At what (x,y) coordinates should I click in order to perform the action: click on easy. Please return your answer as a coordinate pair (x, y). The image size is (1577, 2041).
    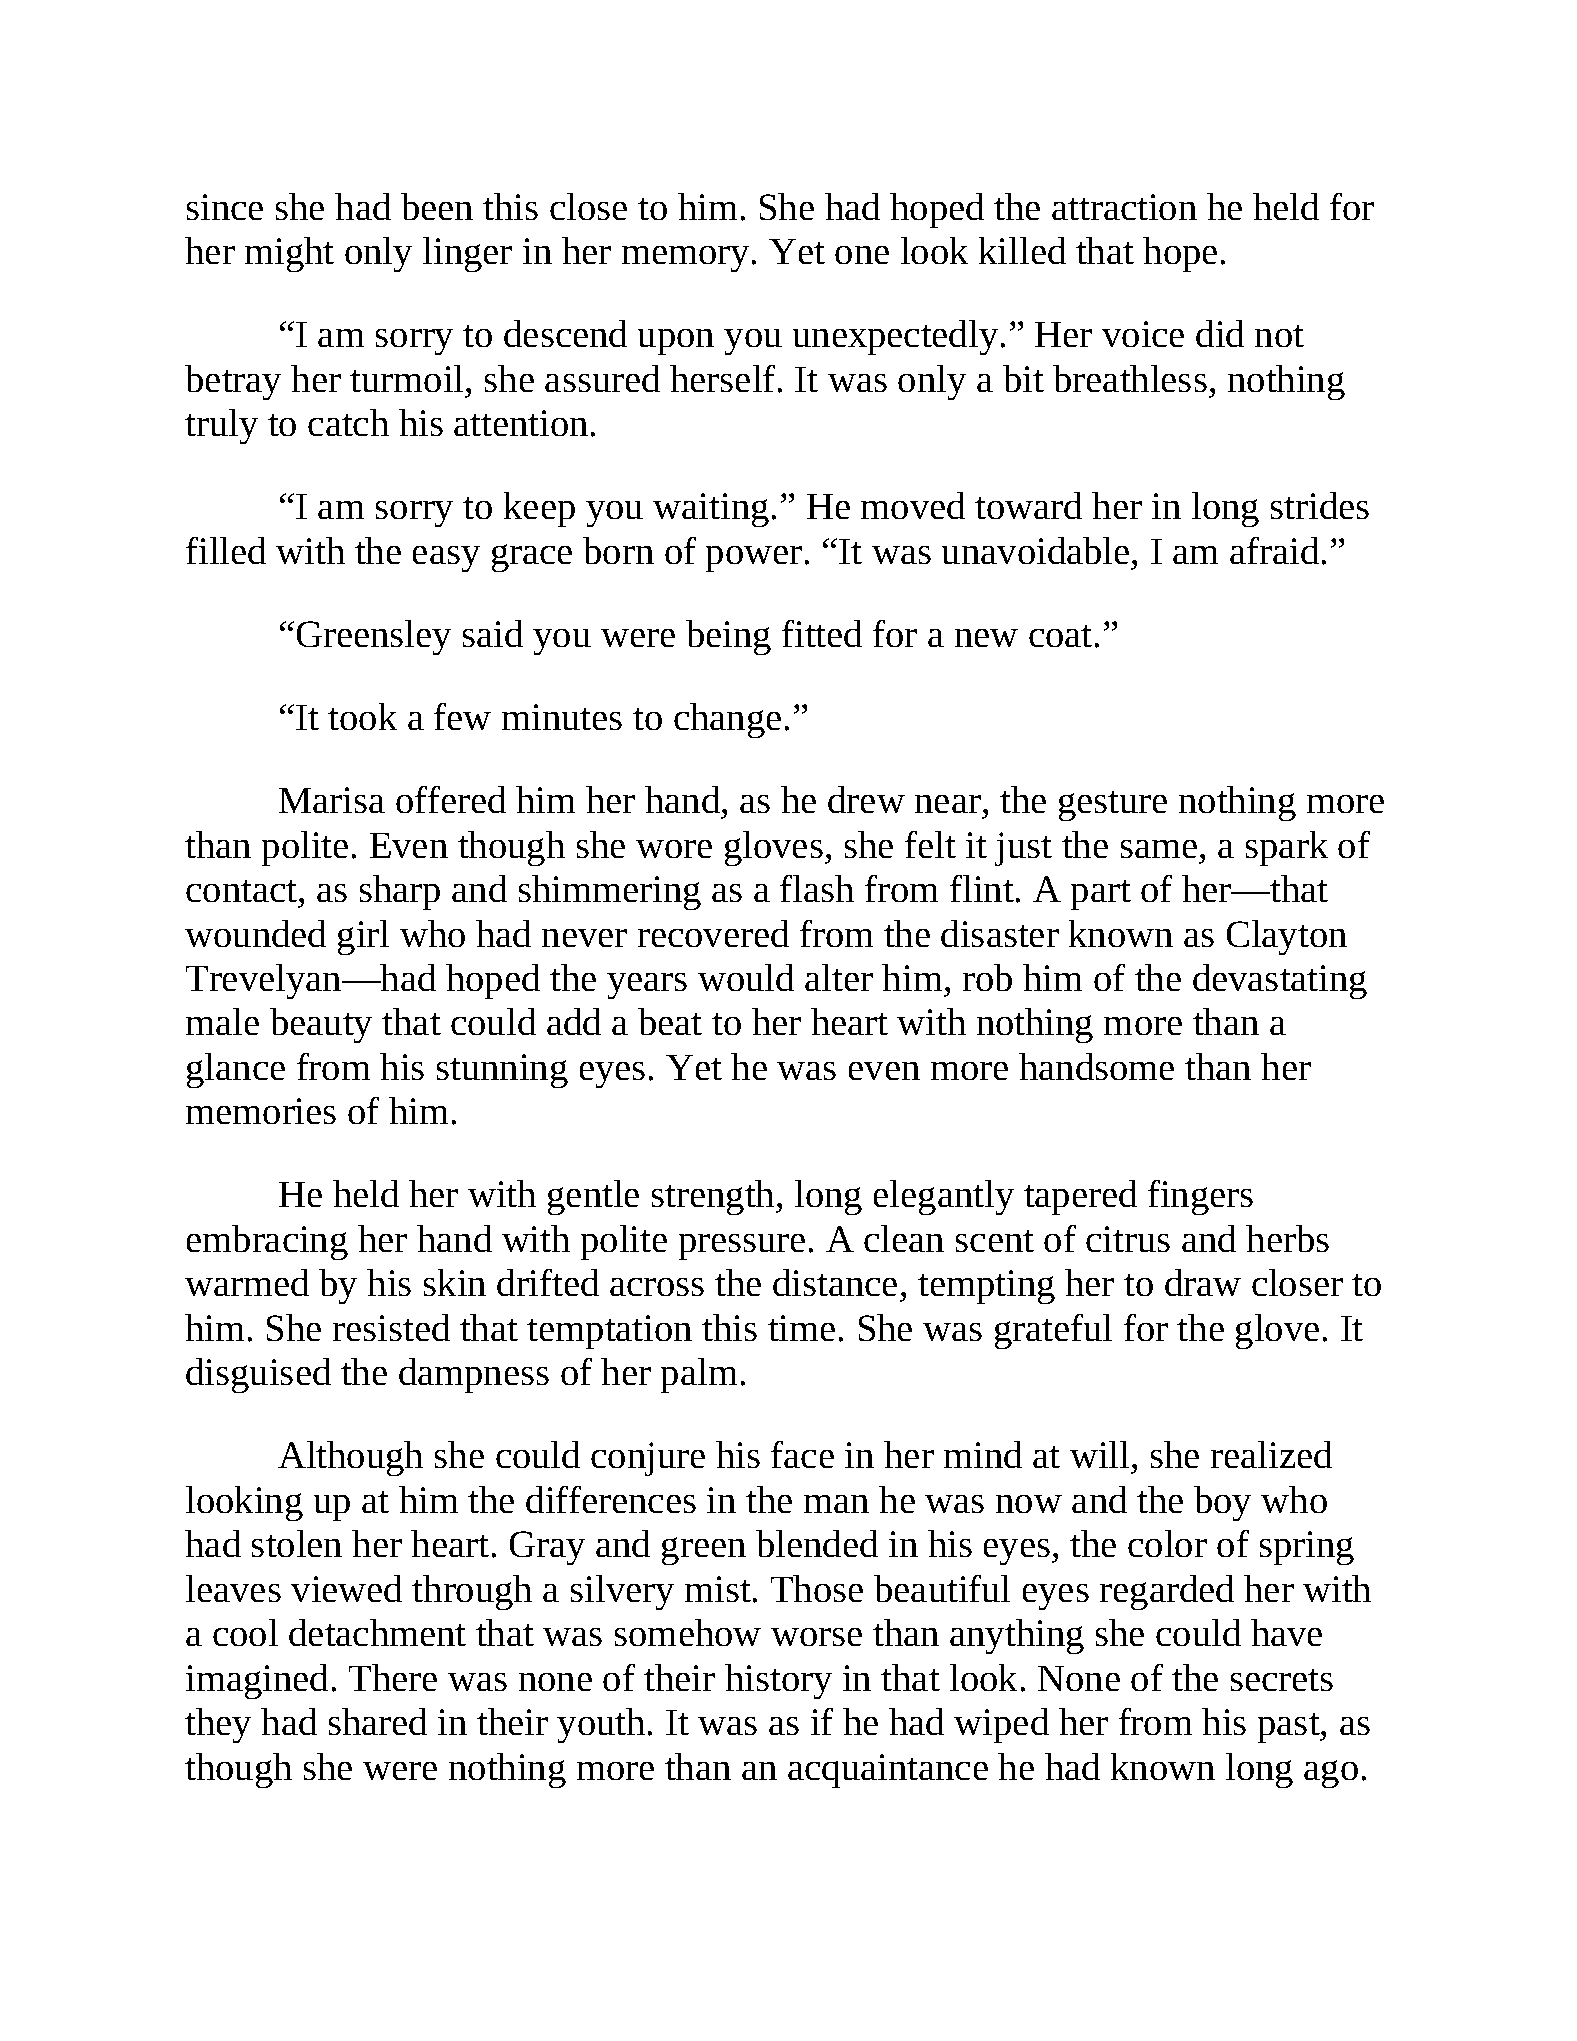
    Looking at the image, I should click on (446, 559).
